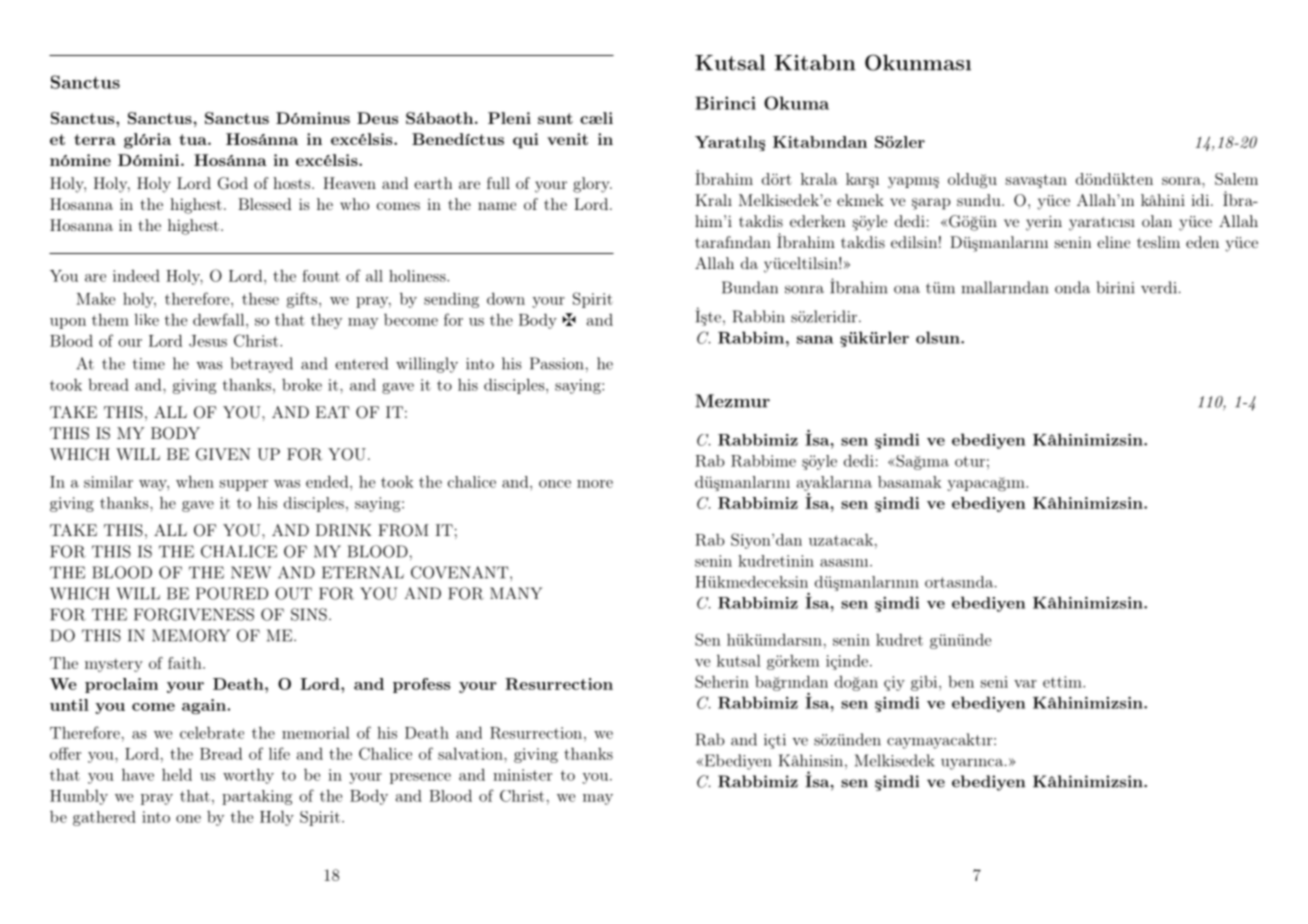 The width and height of the page is (1308, 924). I want to click on these, so click(260, 298).
